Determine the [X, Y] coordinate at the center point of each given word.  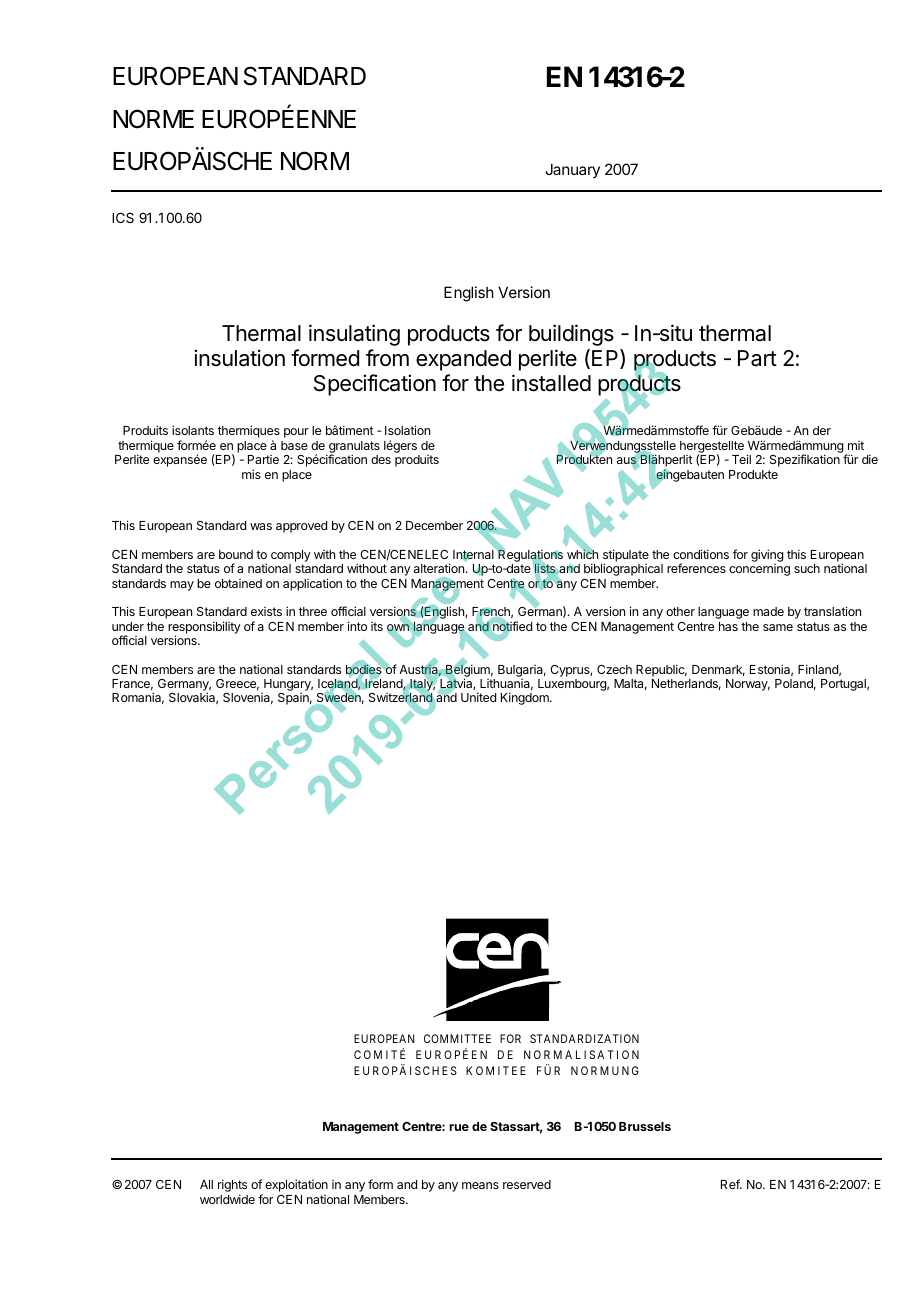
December [434, 525]
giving [767, 557]
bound [236, 554]
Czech [614, 669]
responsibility [204, 628]
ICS [123, 217]
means [480, 1185]
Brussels [645, 1126]
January [572, 170]
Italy [422, 686]
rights [232, 1187]
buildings [571, 335]
